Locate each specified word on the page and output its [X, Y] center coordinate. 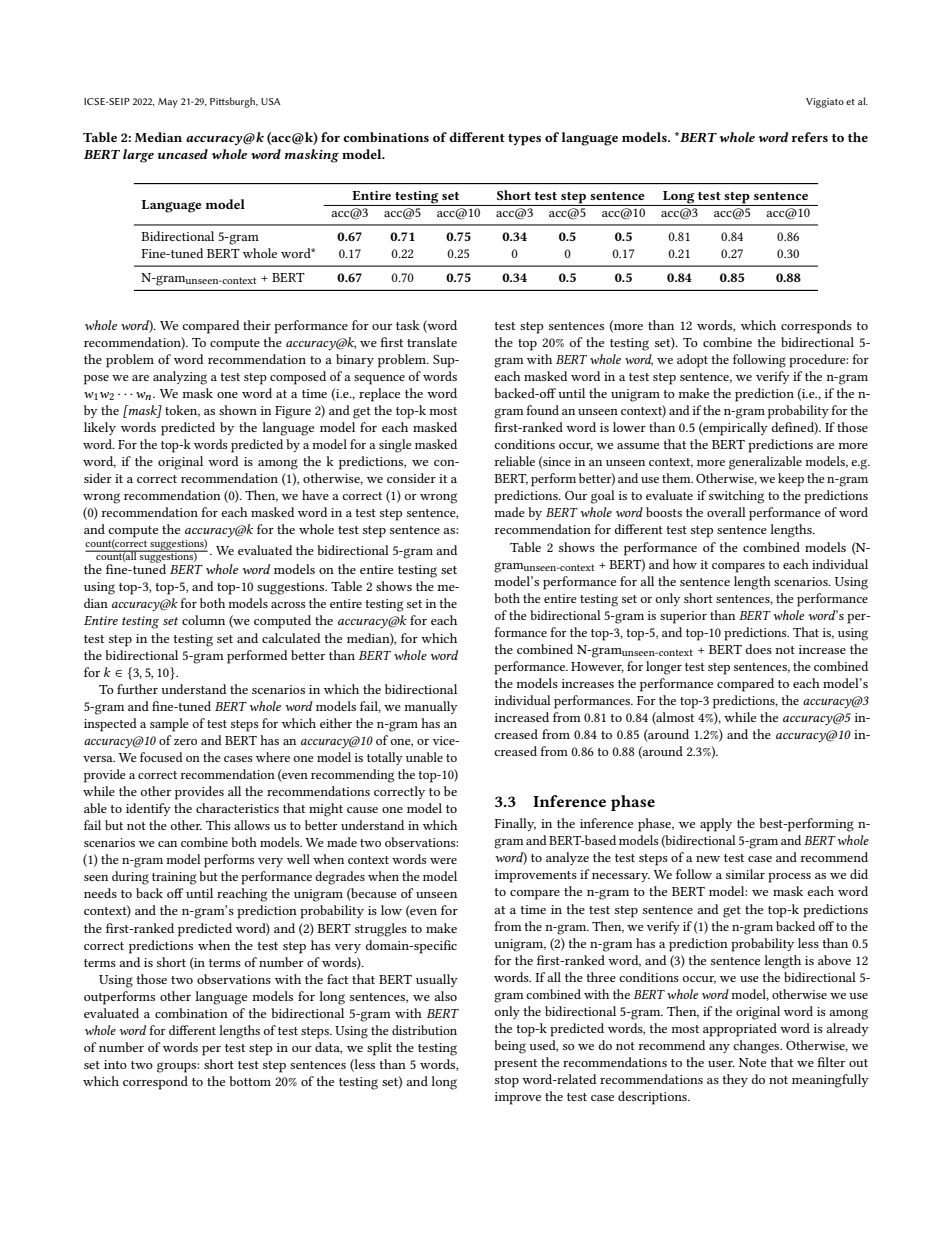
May [168, 103]
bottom [250, 1081]
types [524, 140]
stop [507, 1082]
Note [752, 1062]
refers [809, 137]
